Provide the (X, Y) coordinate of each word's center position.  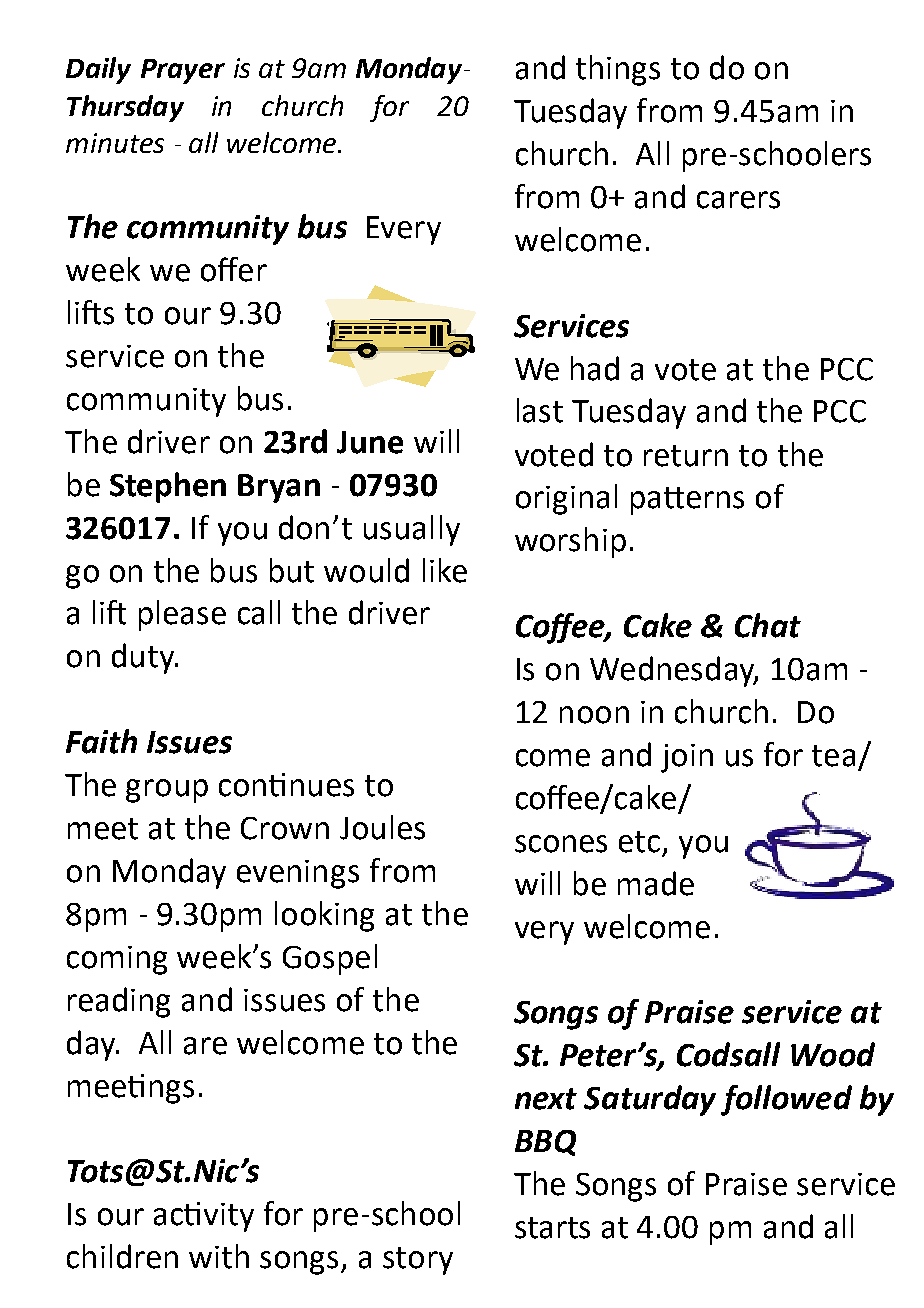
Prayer (183, 71)
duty (144, 658)
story (418, 1261)
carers (738, 200)
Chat (768, 625)
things (618, 70)
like (445, 570)
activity (204, 1217)
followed (786, 1100)
